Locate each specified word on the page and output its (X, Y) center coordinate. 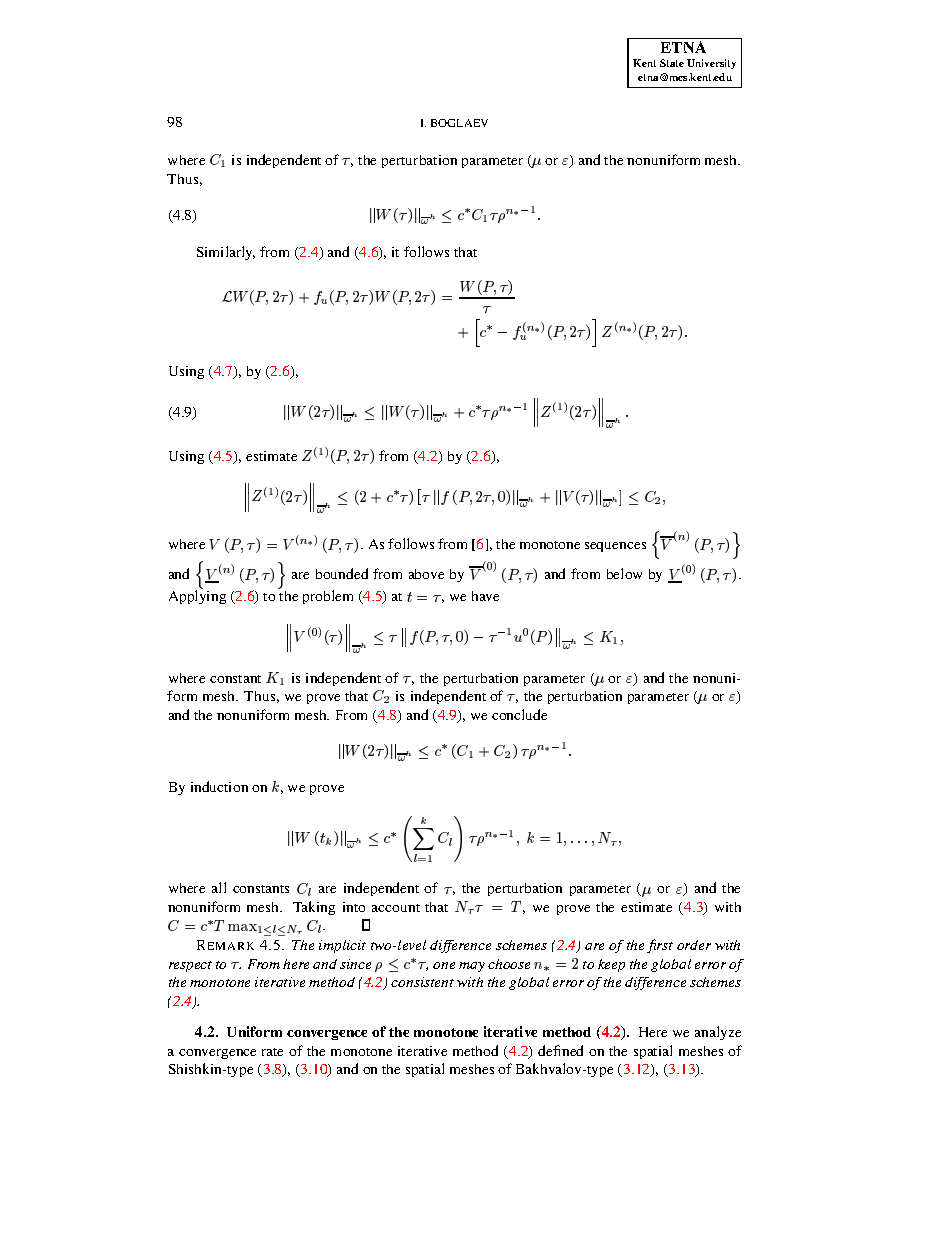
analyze (718, 1033)
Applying (197, 597)
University (711, 64)
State (672, 63)
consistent (422, 982)
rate (272, 1052)
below (624, 573)
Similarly (226, 253)
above (426, 574)
